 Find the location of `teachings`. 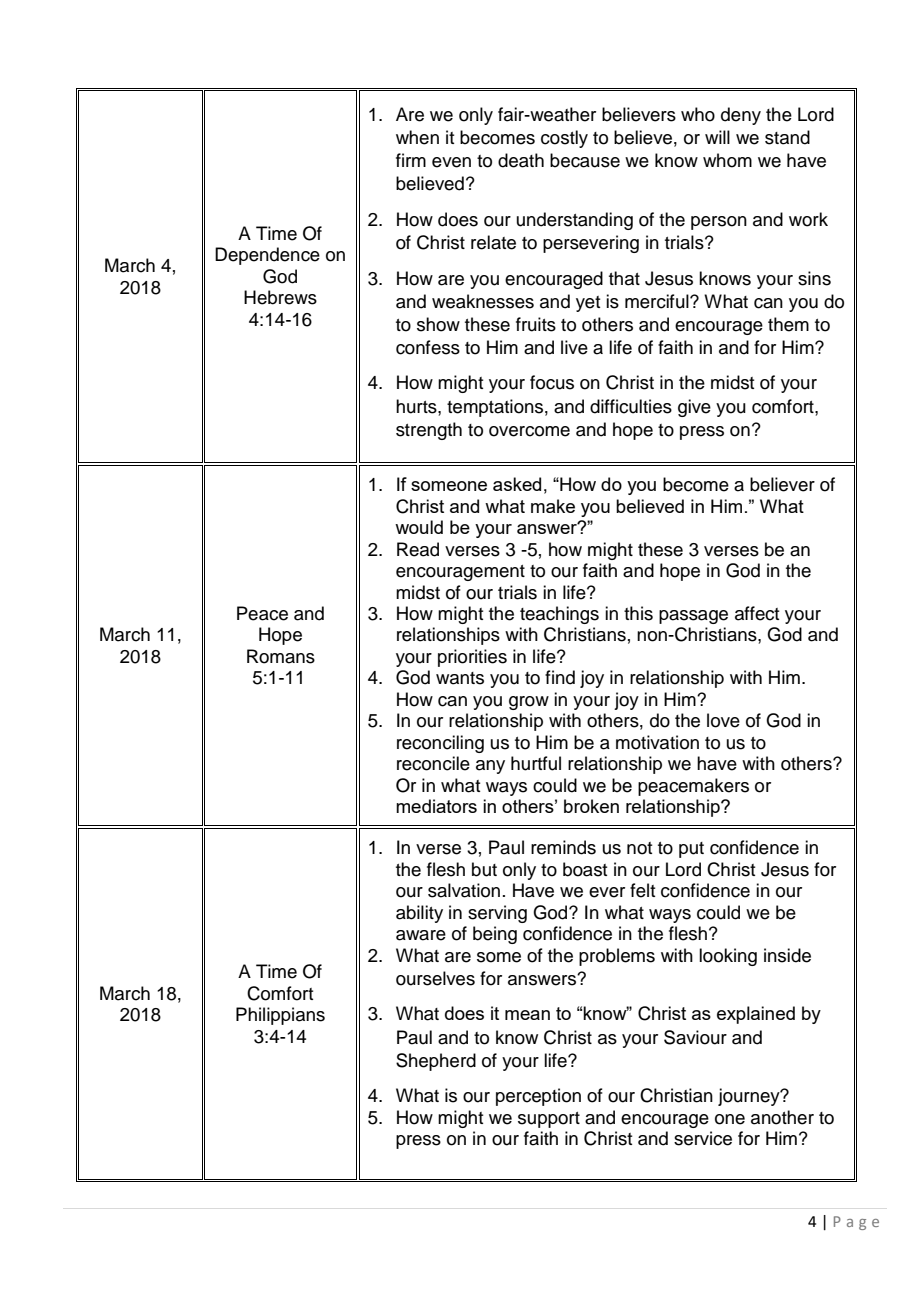

teachings is located at coordinates (559, 615).
